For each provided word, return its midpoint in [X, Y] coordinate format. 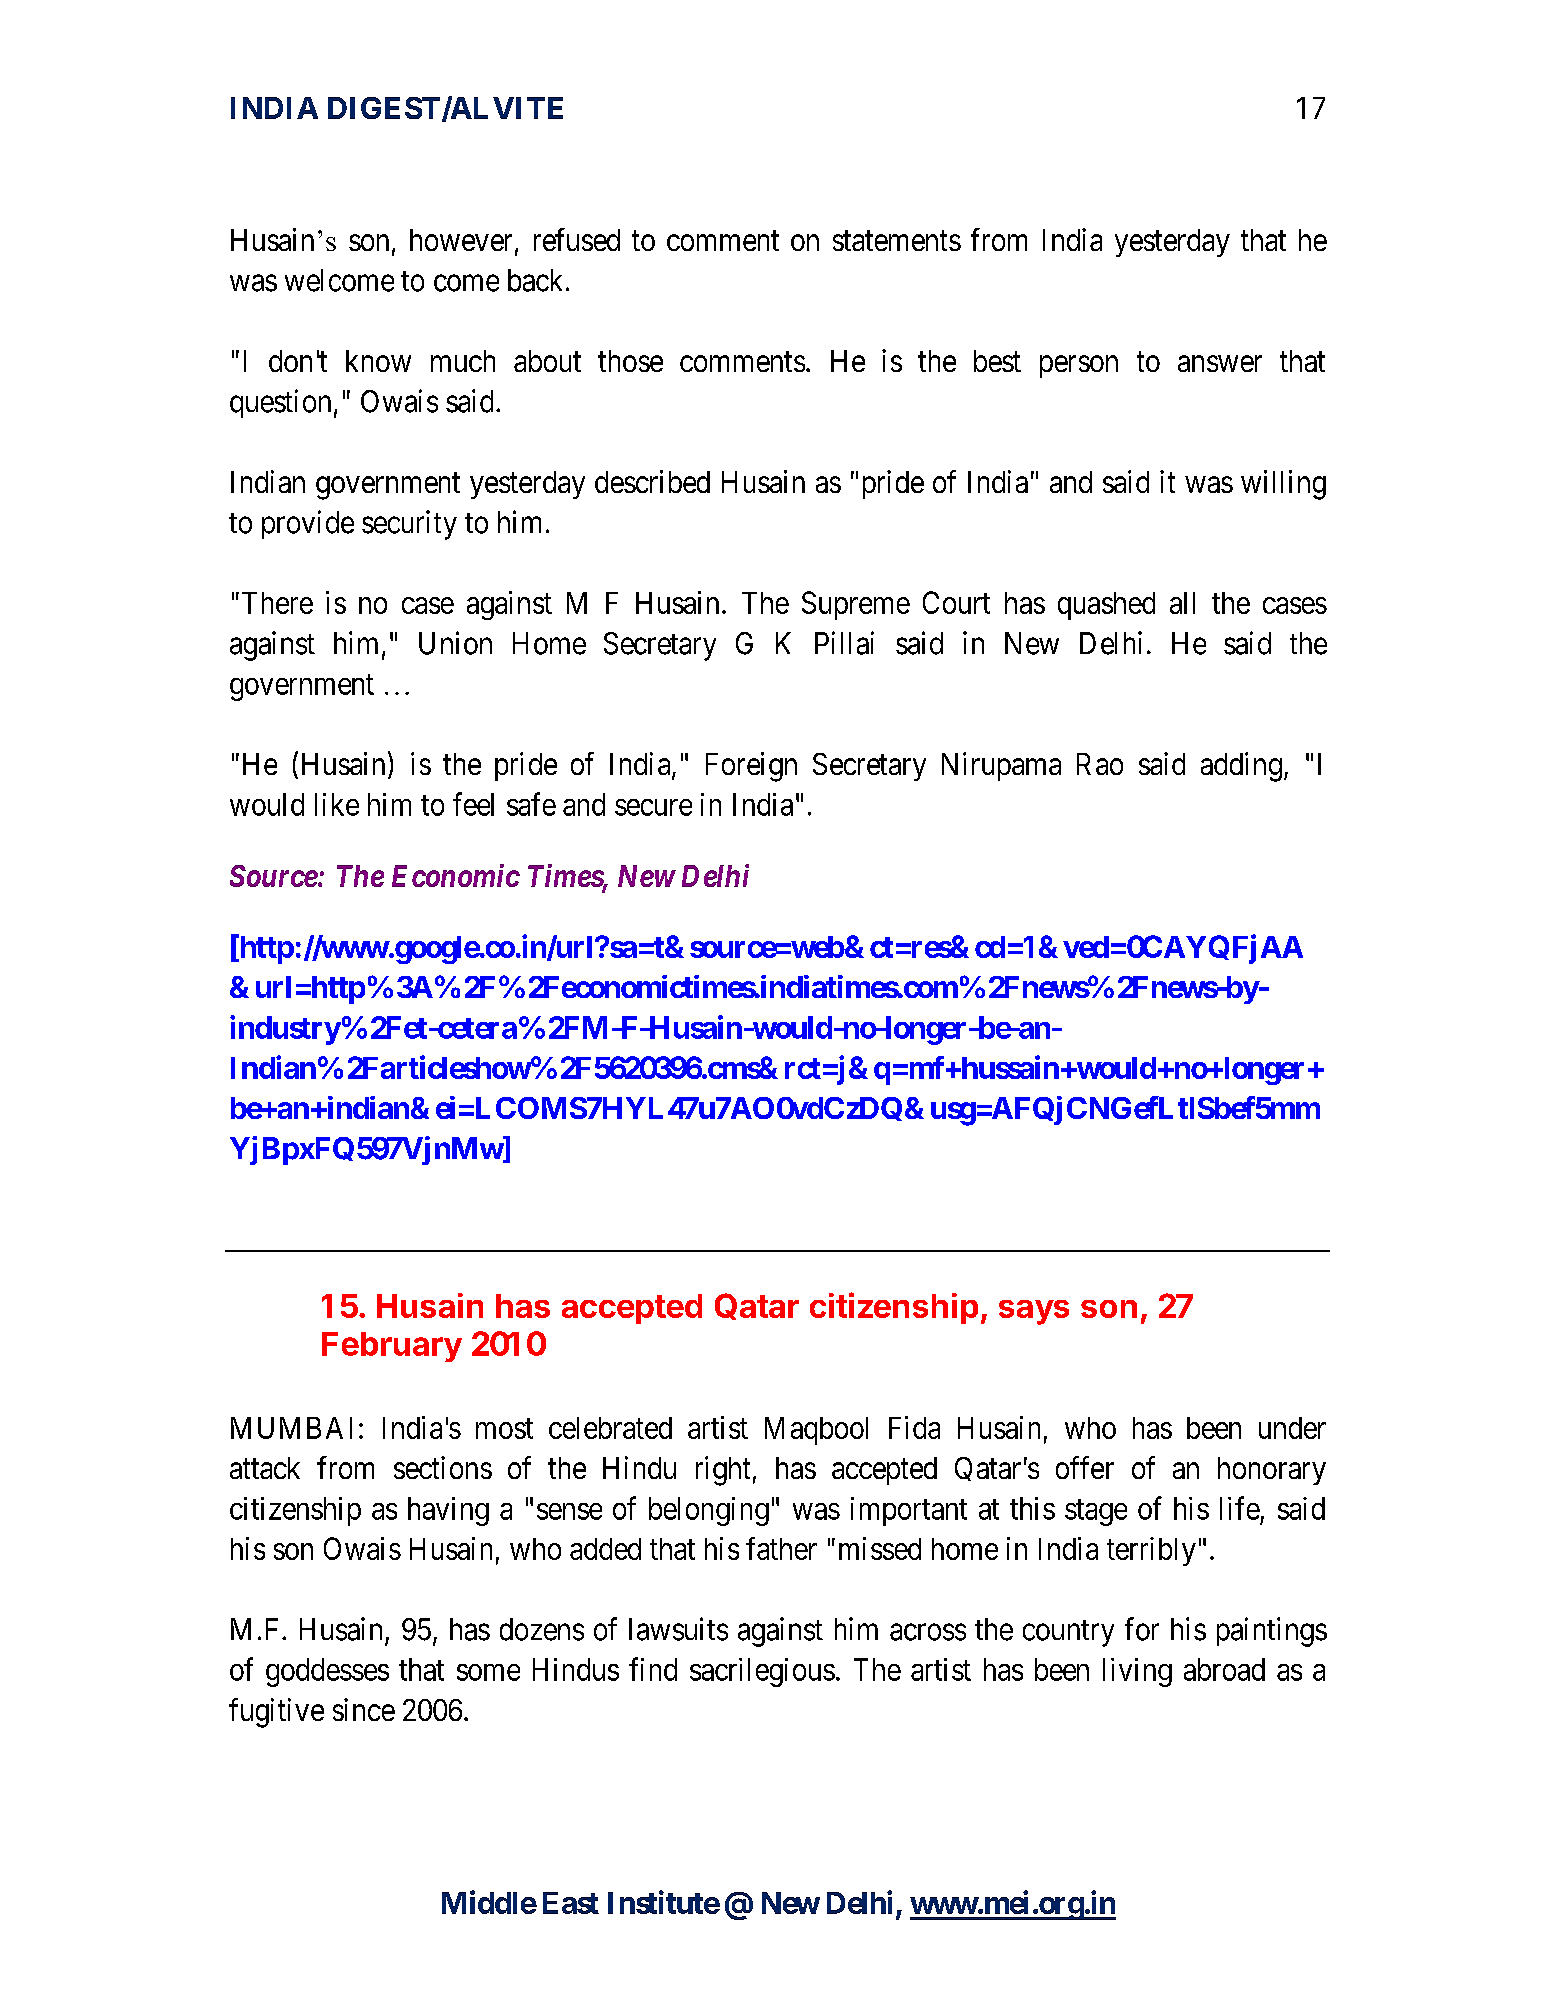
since [364, 1709]
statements [897, 241]
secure [653, 807]
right [723, 1471]
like [337, 804]
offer [1085, 1467]
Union [455, 643]
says [1034, 1312]
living [1137, 1672]
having [448, 1511]
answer [1220, 363]
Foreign [751, 767]
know [378, 361]
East [571, 1903]
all [1182, 603]
